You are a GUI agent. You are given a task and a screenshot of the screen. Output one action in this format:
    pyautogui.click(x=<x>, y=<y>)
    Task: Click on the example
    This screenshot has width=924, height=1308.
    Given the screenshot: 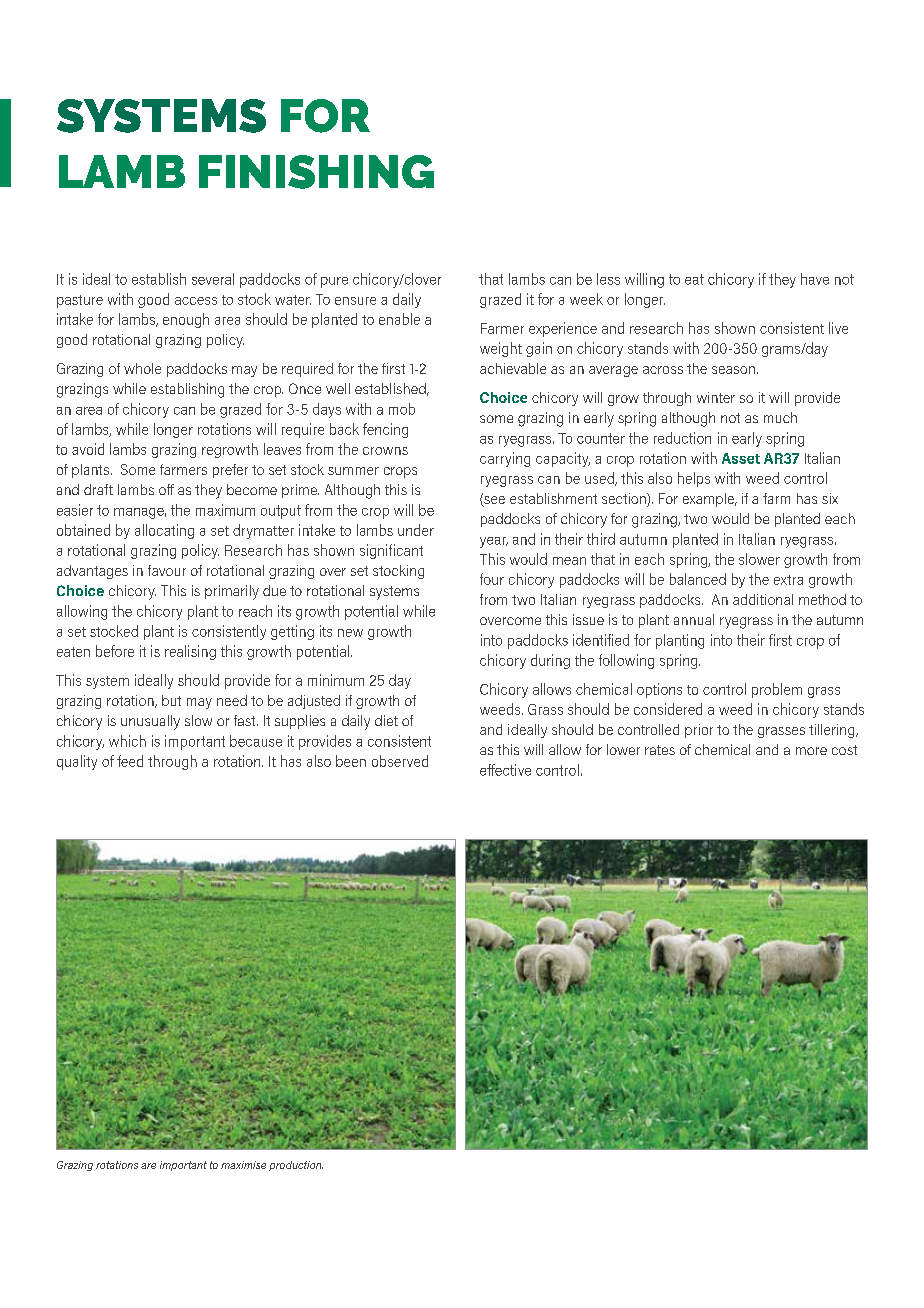 What is the action you would take?
    pyautogui.click(x=709, y=500)
